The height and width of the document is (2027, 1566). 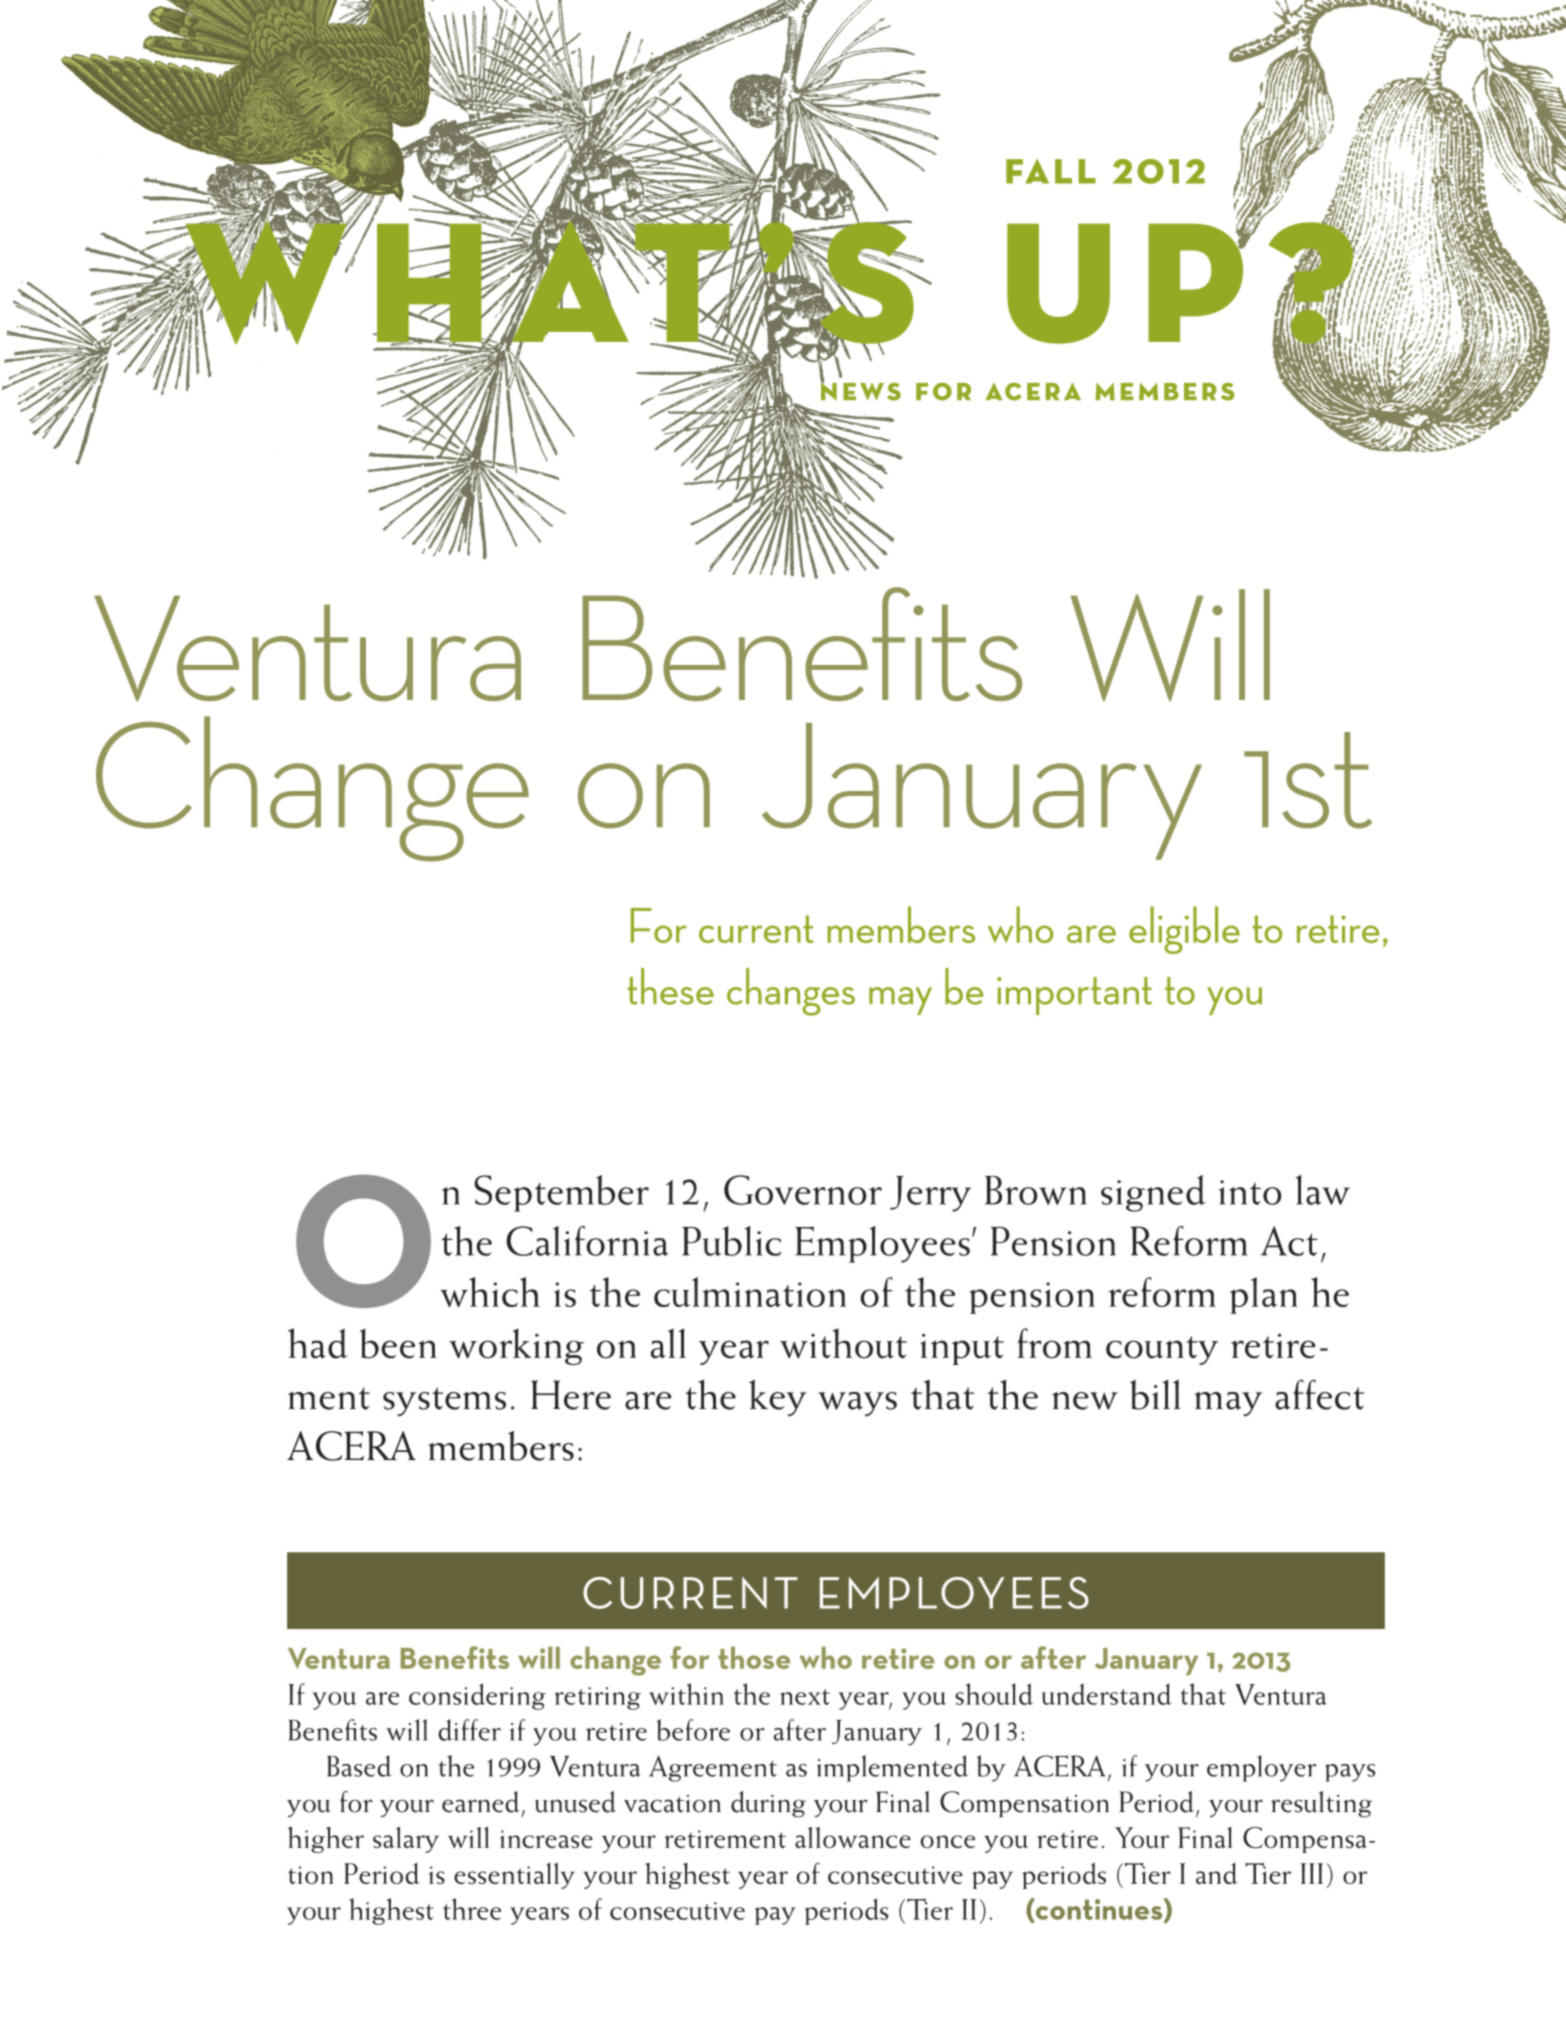 I want to click on important, so click(x=1074, y=996).
